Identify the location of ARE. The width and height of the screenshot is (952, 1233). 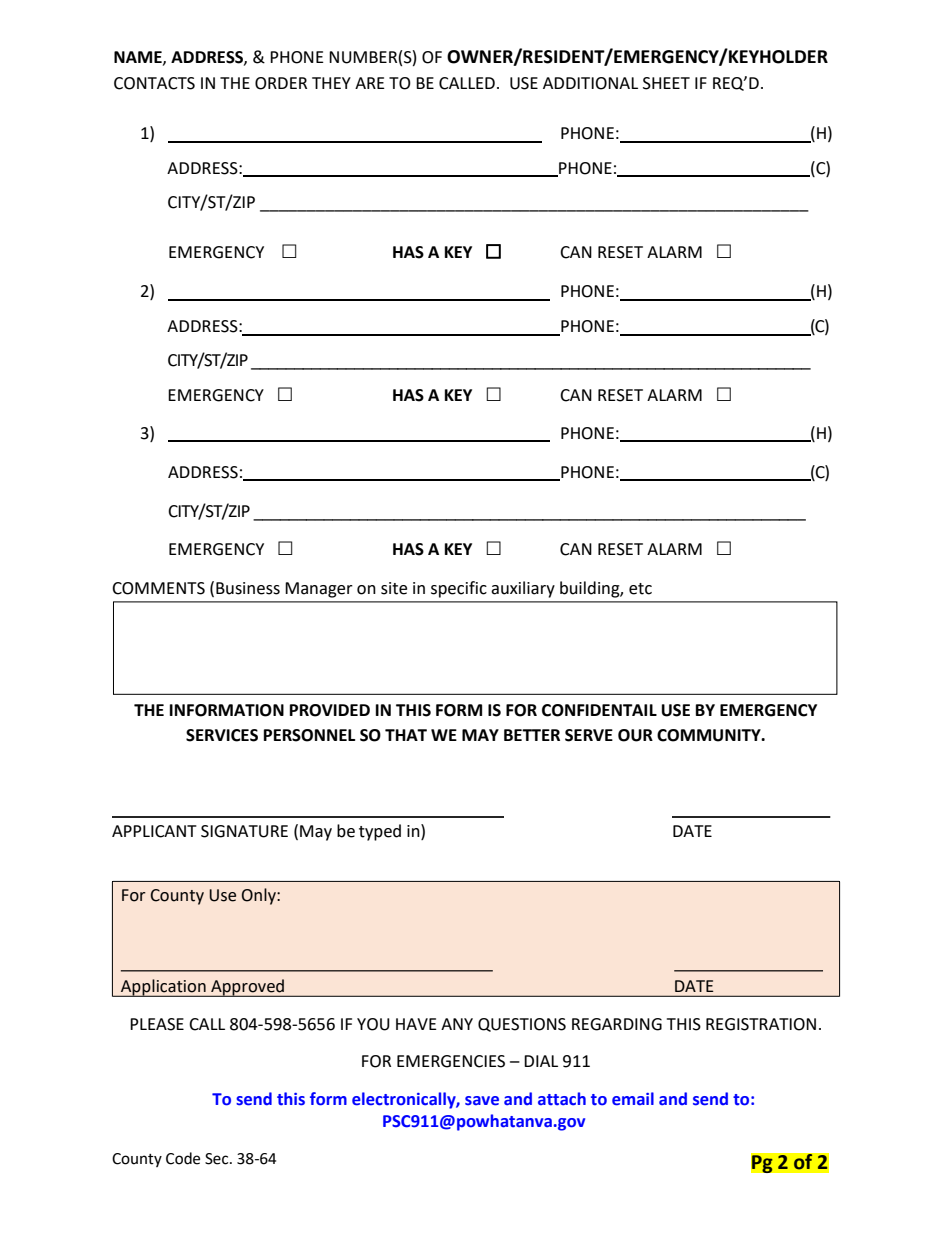
(370, 83).
